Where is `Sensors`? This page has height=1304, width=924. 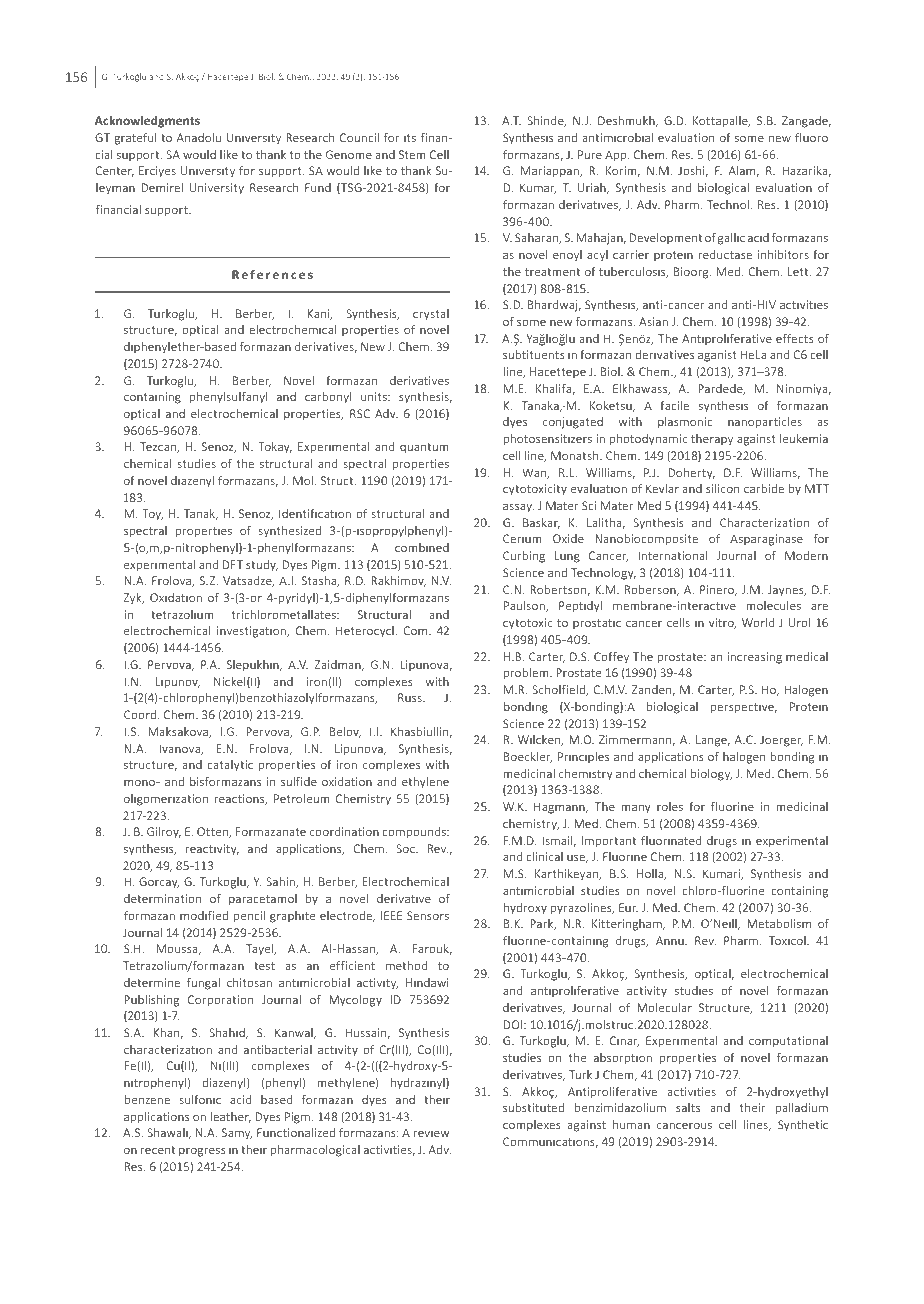 Sensors is located at coordinates (428, 915).
